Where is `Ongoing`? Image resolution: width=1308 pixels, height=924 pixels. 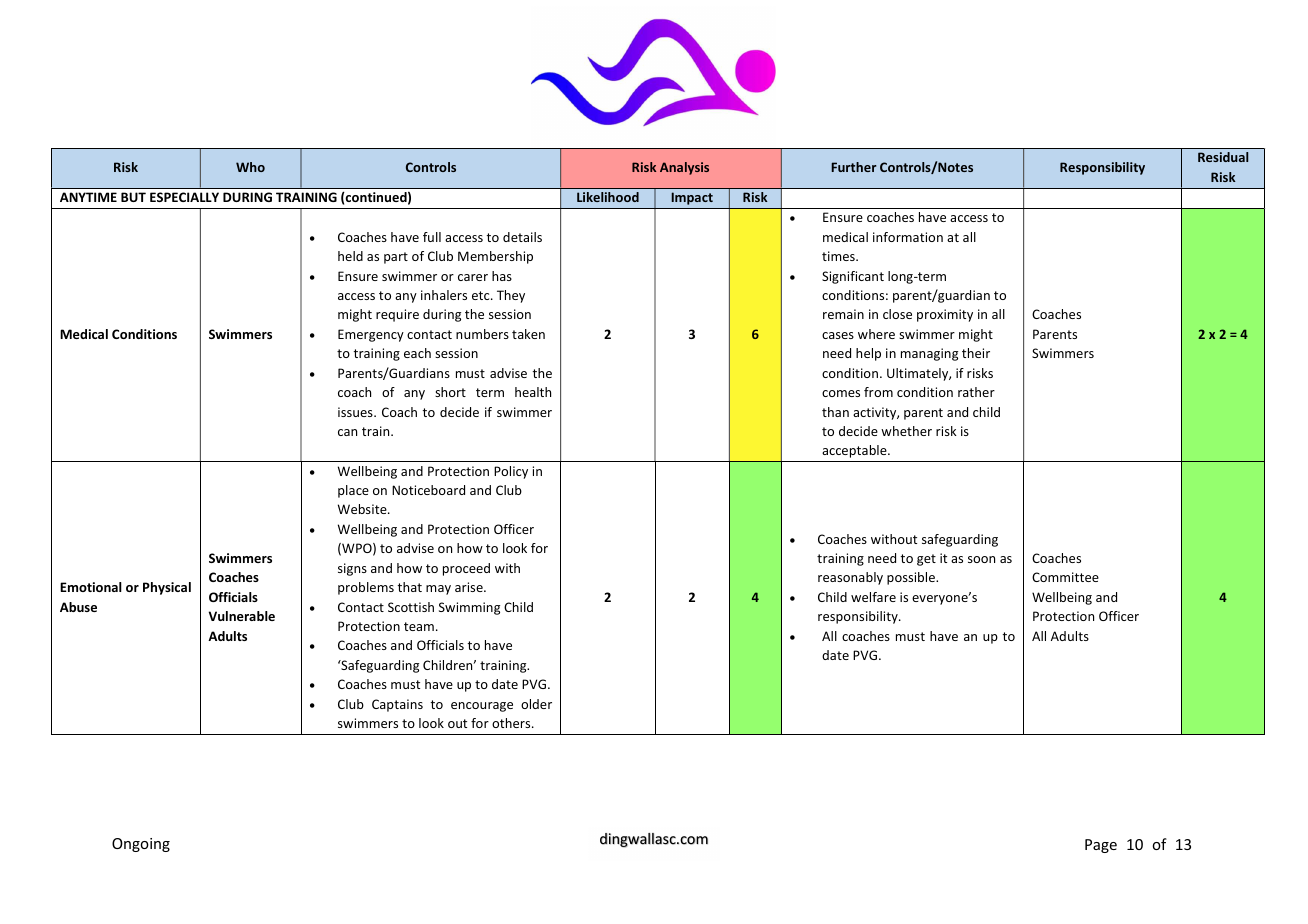
Ongoing is located at coordinates (141, 845).
